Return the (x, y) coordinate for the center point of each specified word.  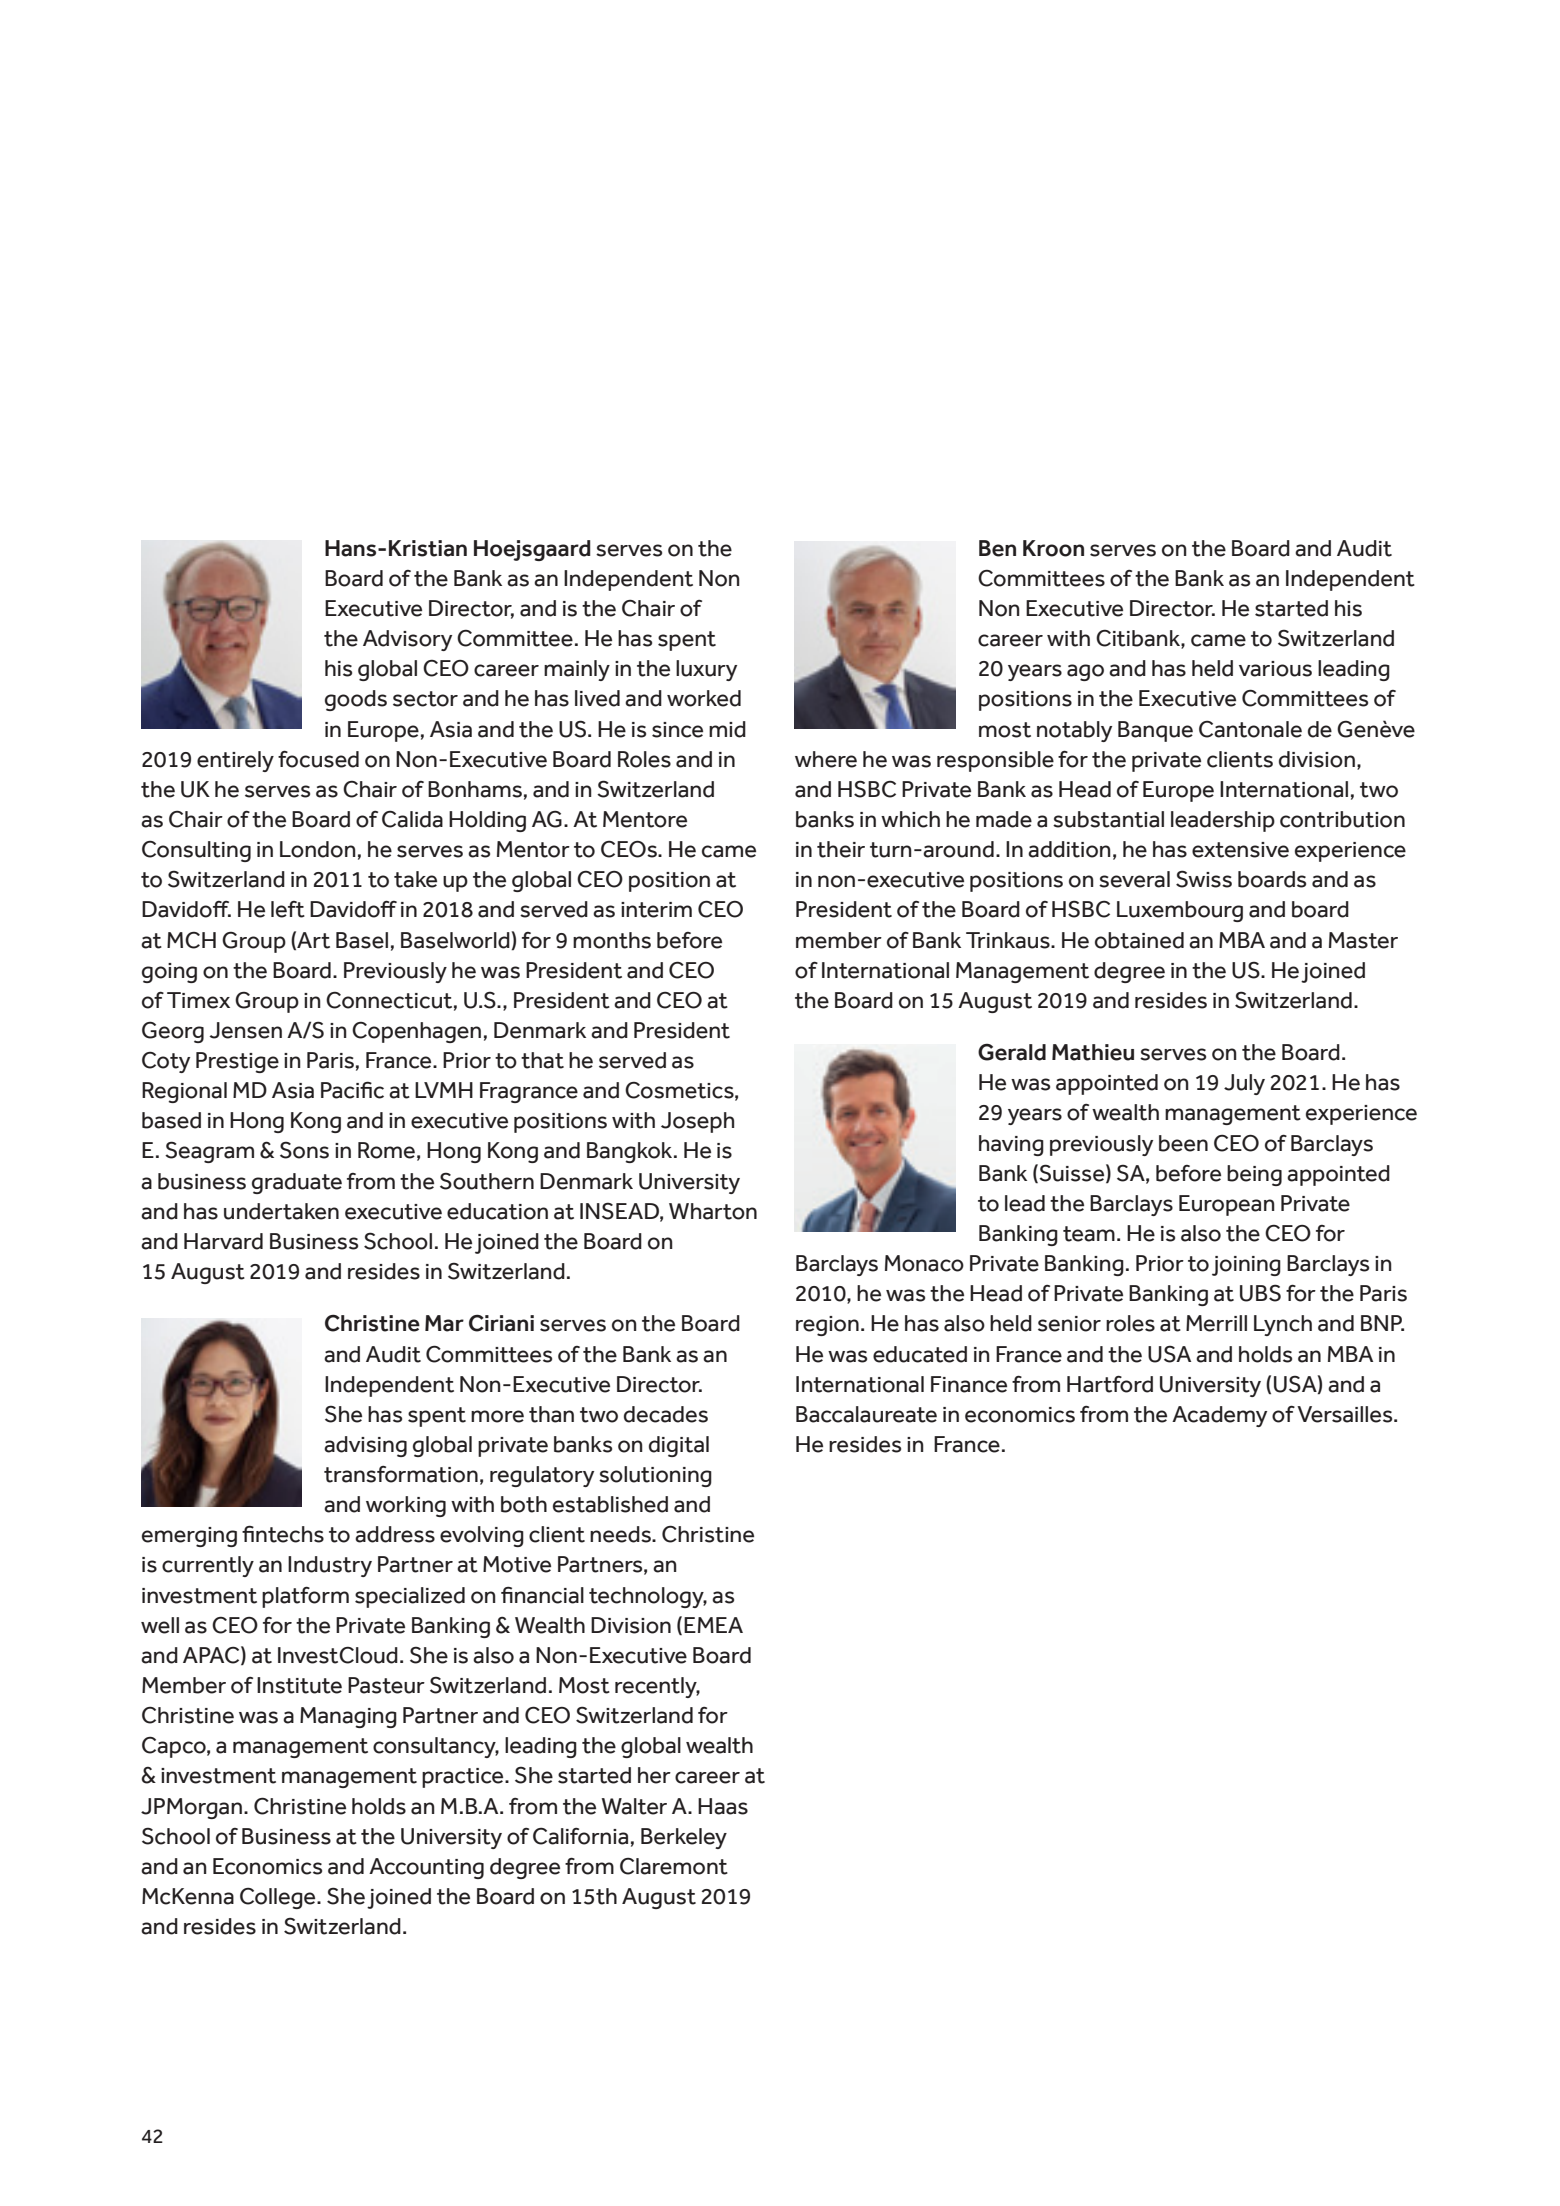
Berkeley (684, 1838)
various (1275, 669)
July (1244, 1084)
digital (679, 1446)
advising (365, 1446)
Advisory (407, 640)
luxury (706, 670)
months (612, 940)
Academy (1219, 1416)
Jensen (246, 1030)
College (279, 1898)
